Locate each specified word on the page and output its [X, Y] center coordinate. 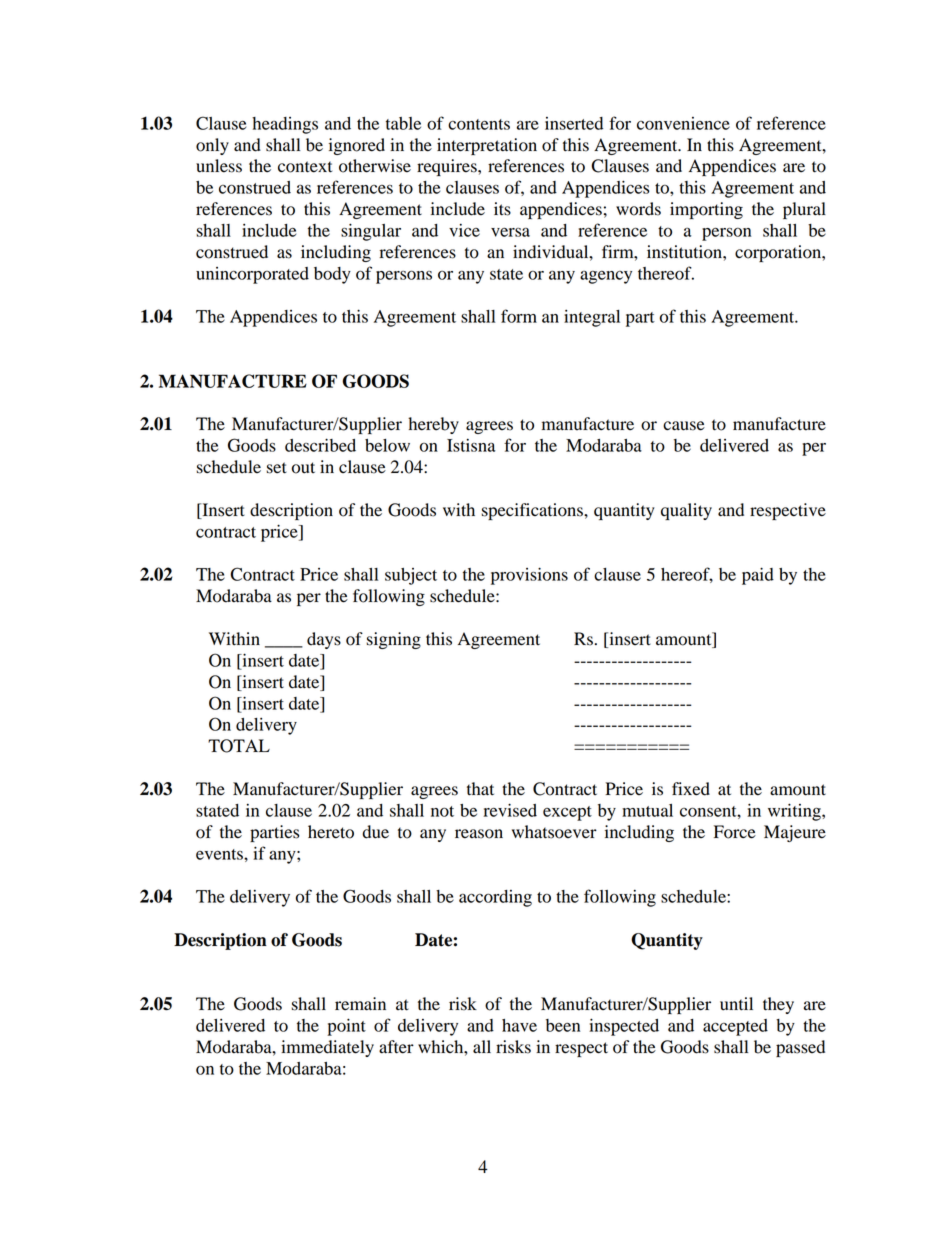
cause [684, 426]
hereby [433, 425]
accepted [735, 1027]
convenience [683, 123]
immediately [327, 1048]
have [519, 1025]
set [277, 468]
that [480, 789]
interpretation [487, 146]
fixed [691, 789]
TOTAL [239, 746]
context [305, 167]
